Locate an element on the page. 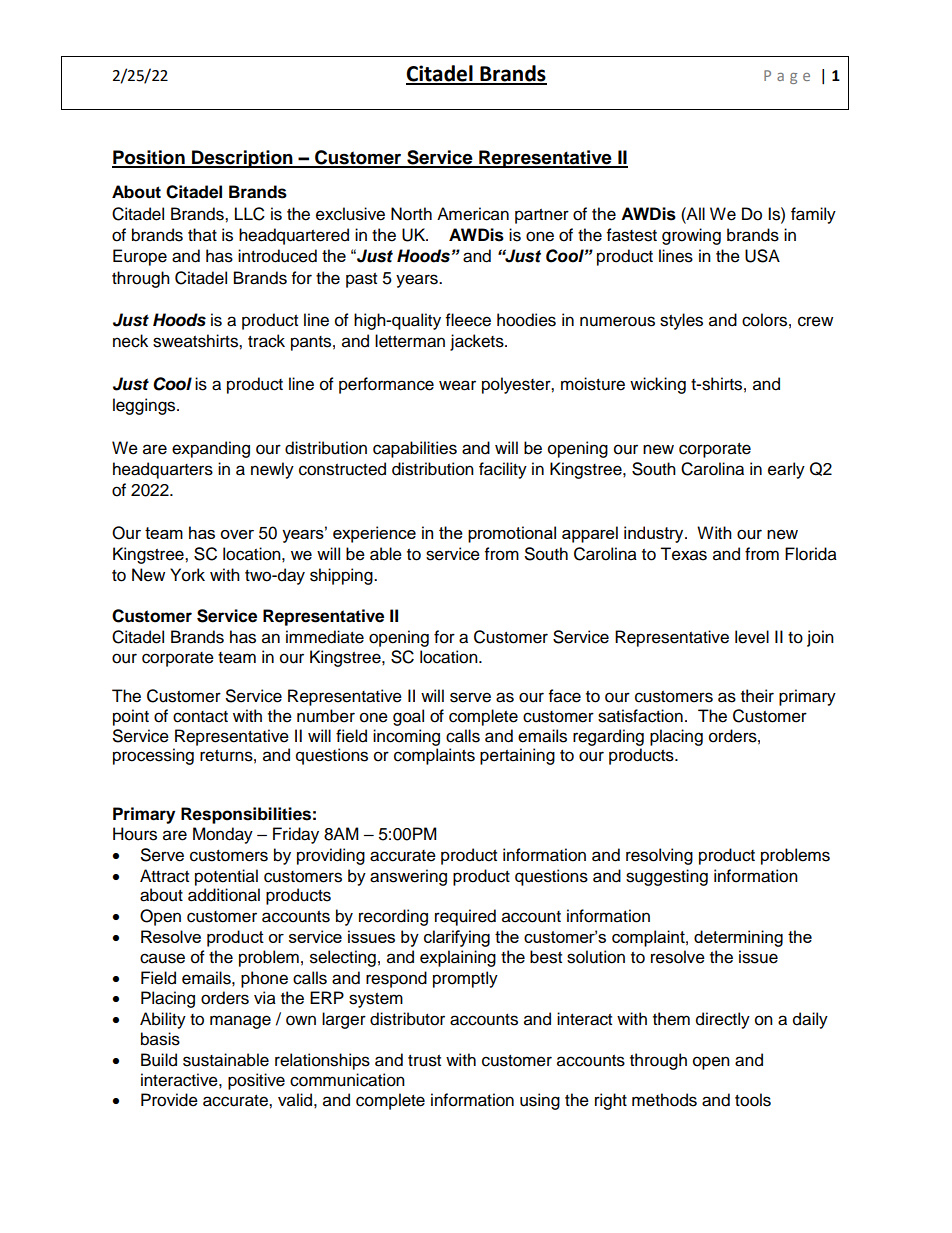  resolving is located at coordinates (659, 856).
